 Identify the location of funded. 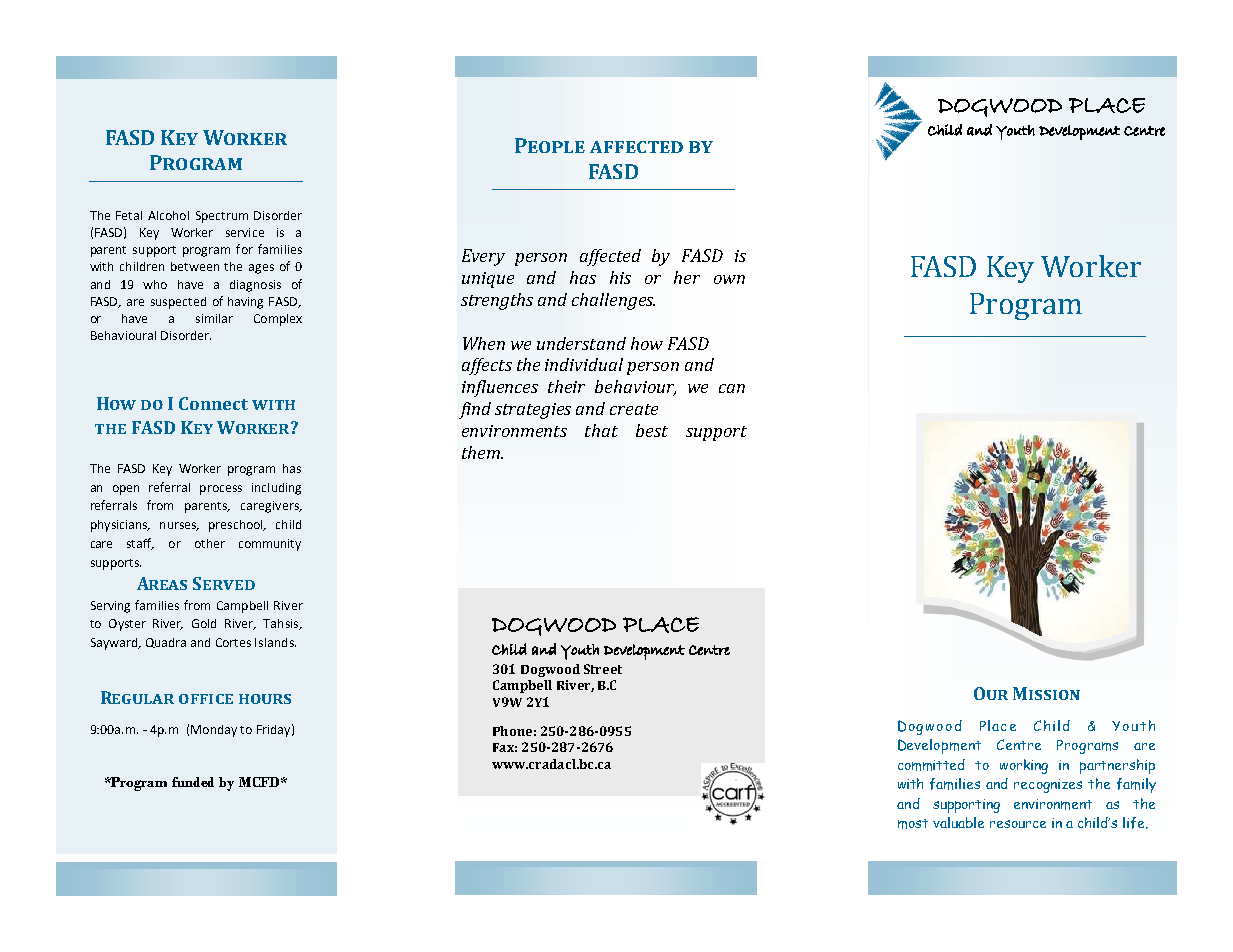
(193, 782).
